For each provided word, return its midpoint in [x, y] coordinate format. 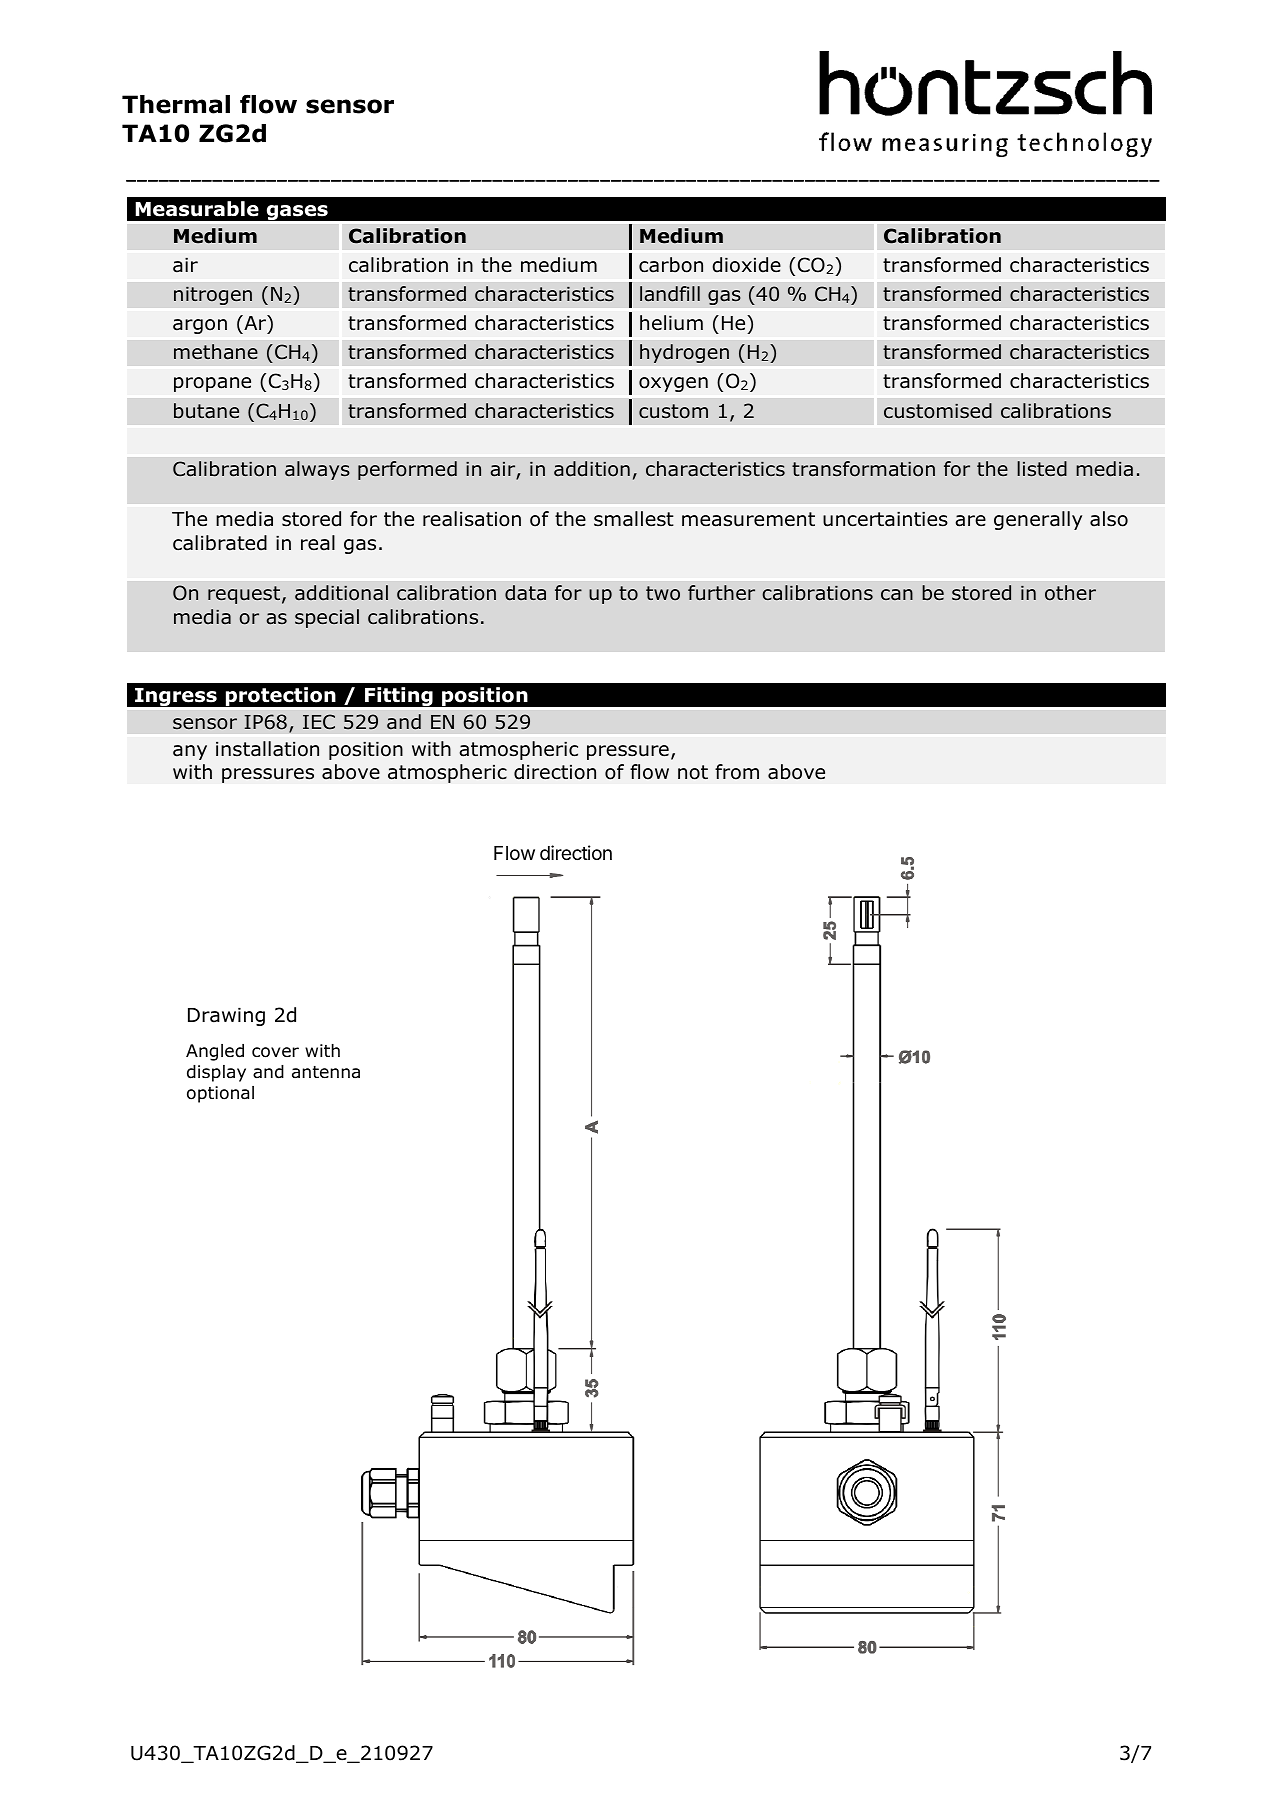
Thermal [176, 104]
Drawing [226, 1016]
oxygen [673, 384]
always [317, 470]
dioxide [746, 265]
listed [1042, 469]
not [693, 772]
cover [275, 1052]
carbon [671, 265]
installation [267, 749]
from [737, 772]
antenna [326, 1072]
